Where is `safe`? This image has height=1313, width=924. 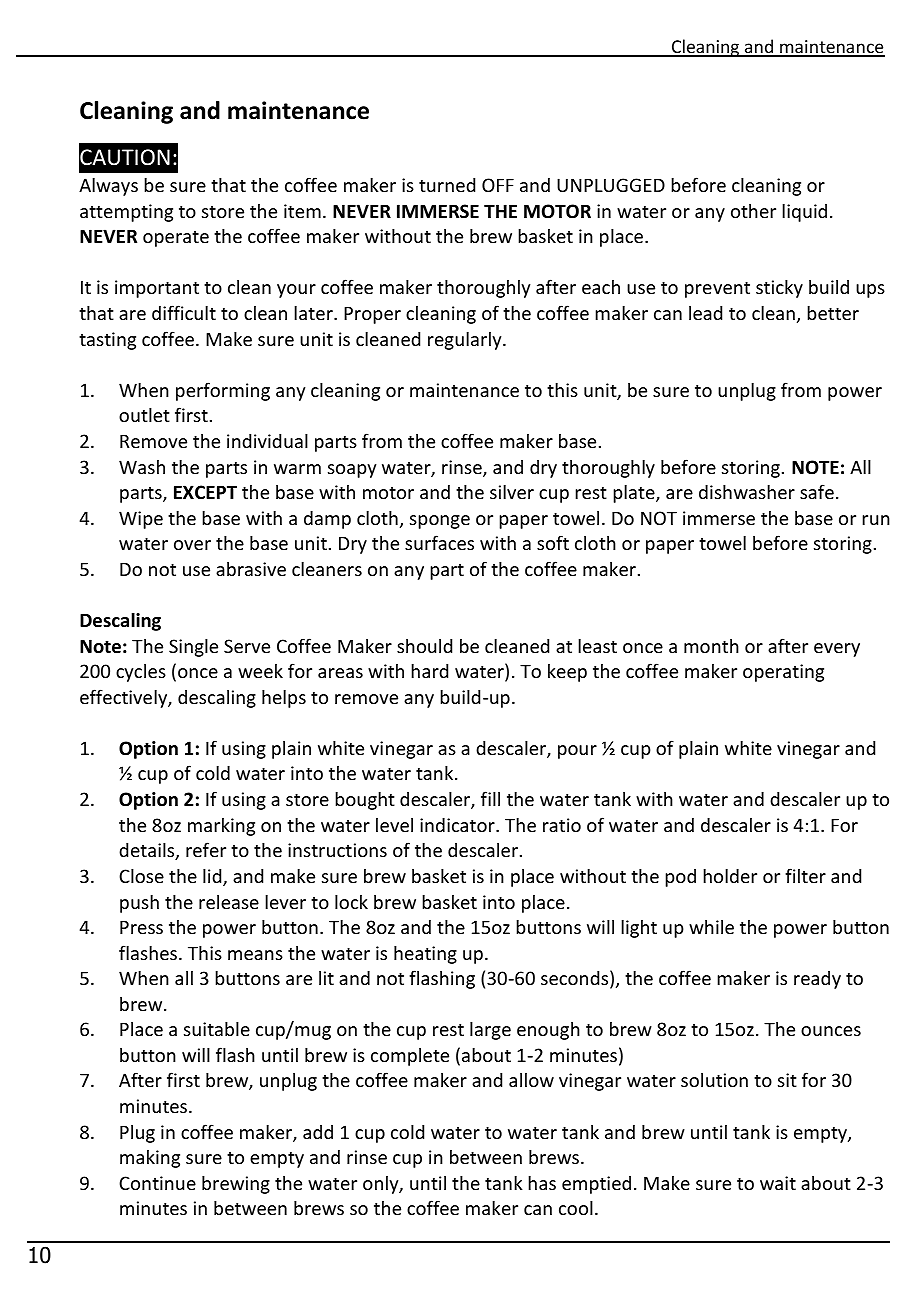
safe is located at coordinates (817, 491).
